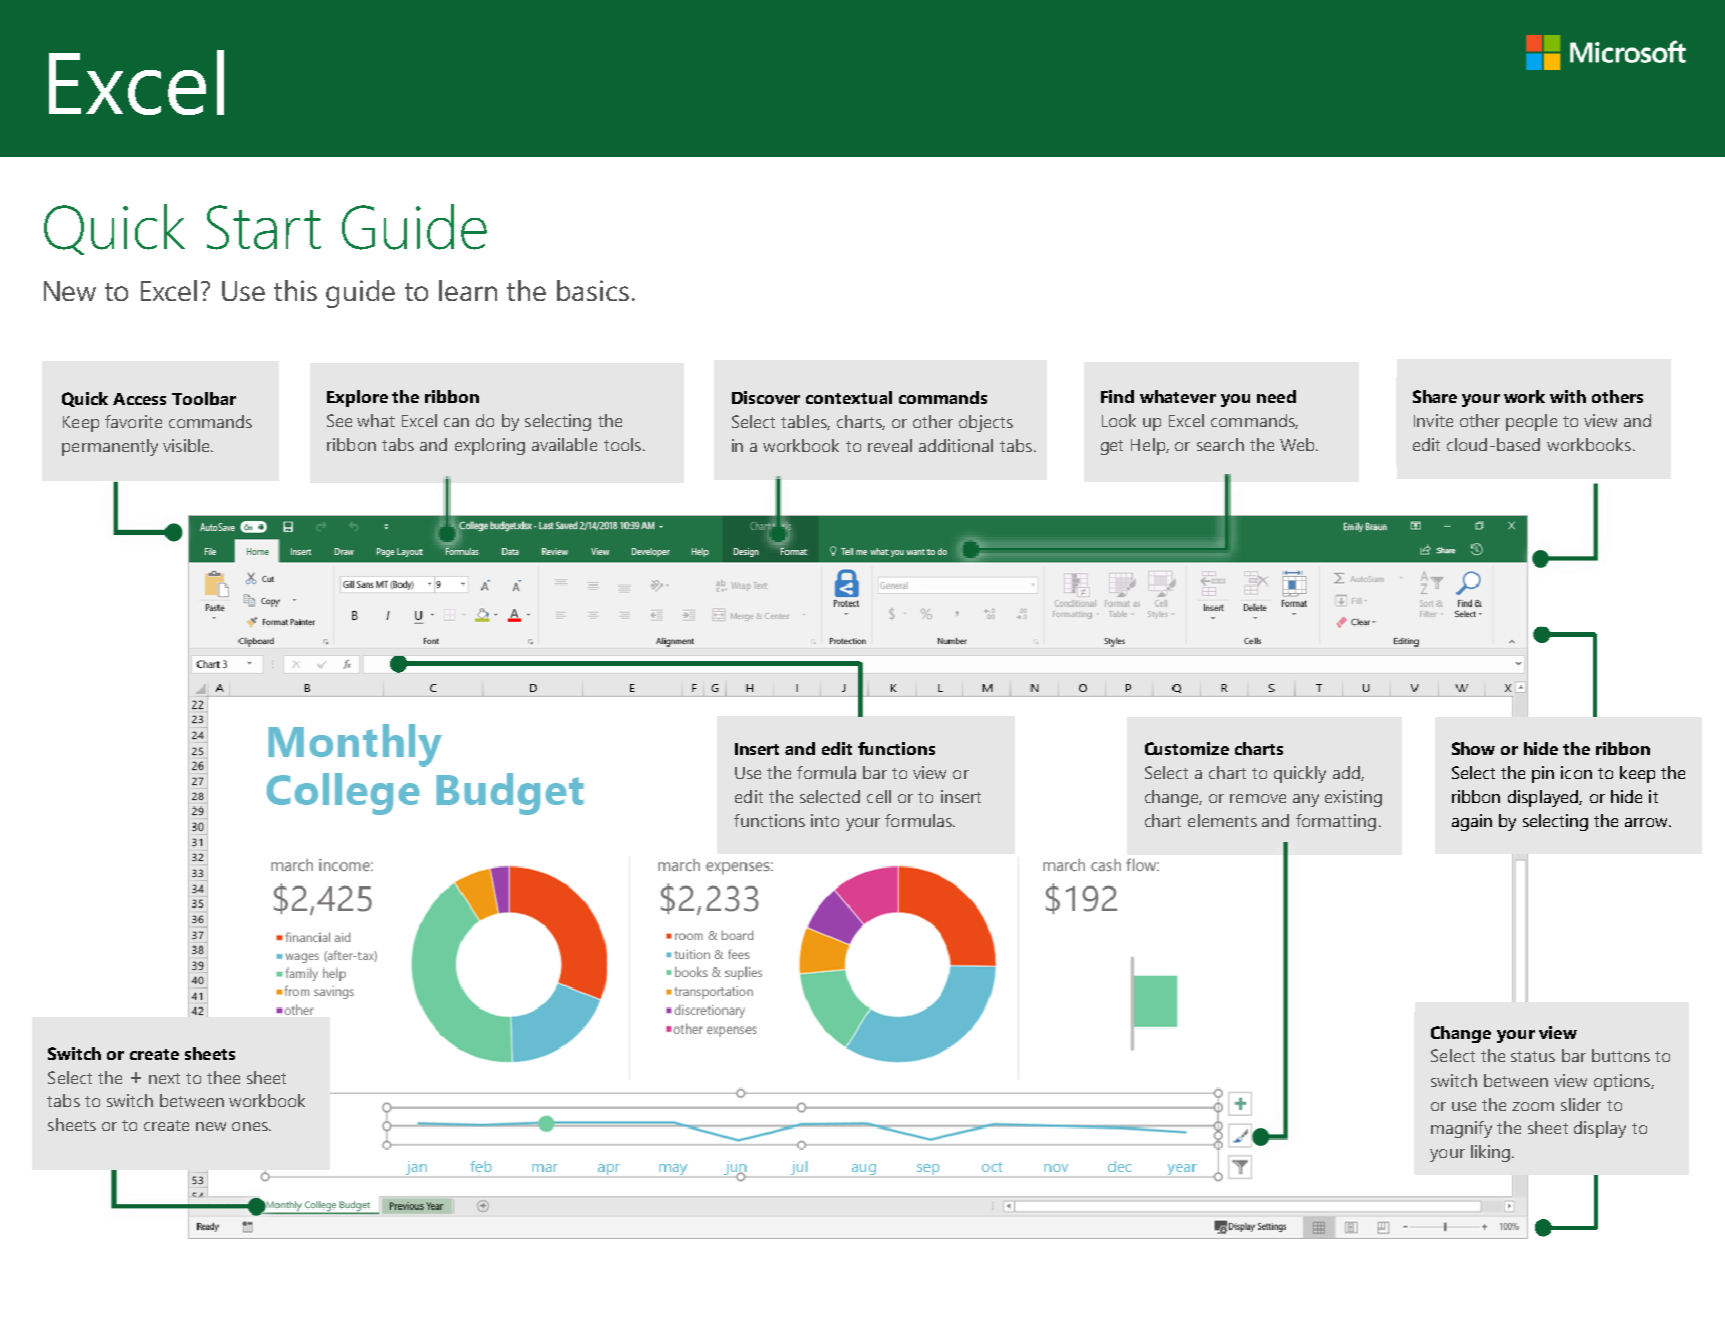 This screenshot has height=1333, width=1725. What do you see at coordinates (251, 1126) in the screenshot?
I see `ones` at bounding box center [251, 1126].
